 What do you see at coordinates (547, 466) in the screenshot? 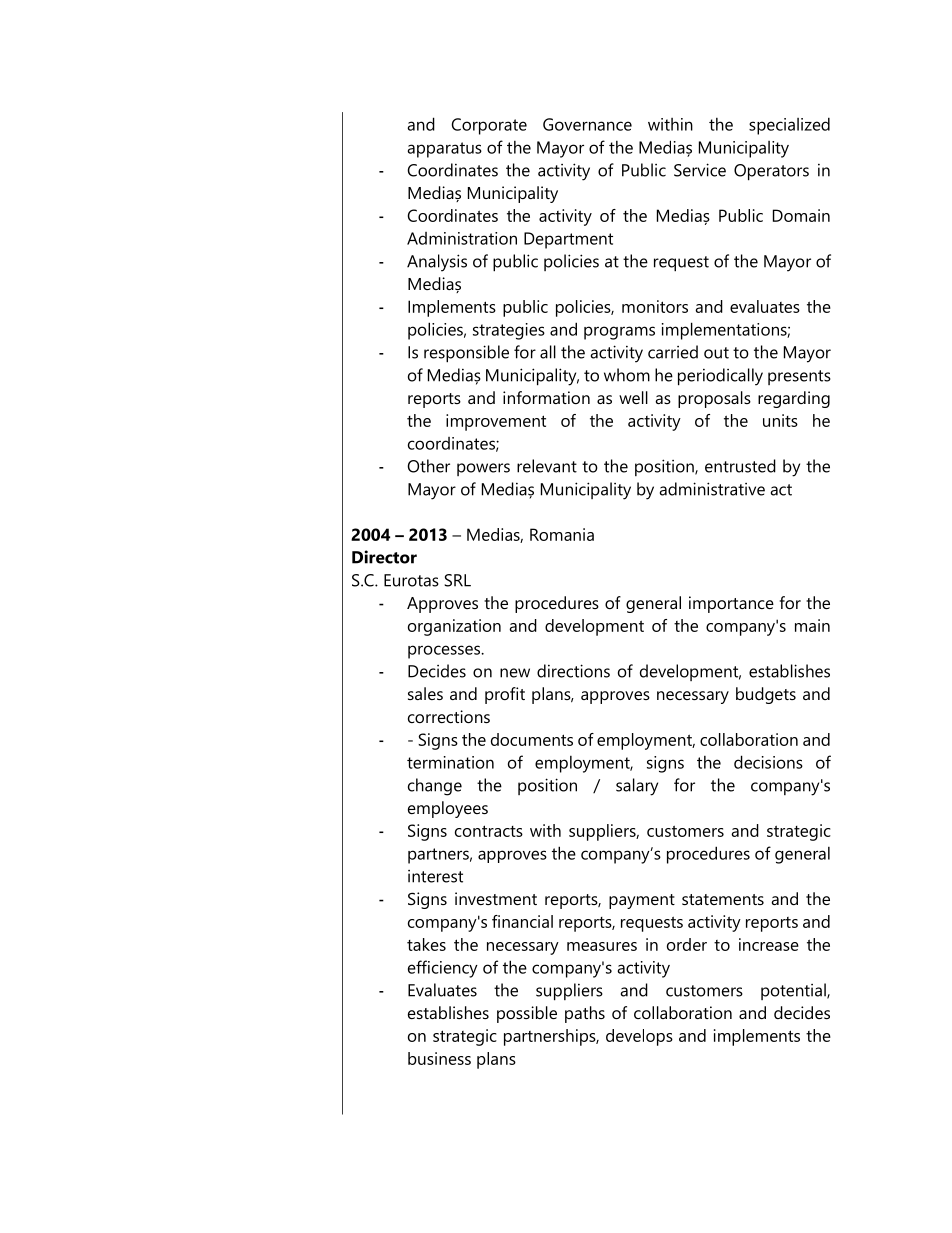
I see `relevant` at bounding box center [547, 466].
